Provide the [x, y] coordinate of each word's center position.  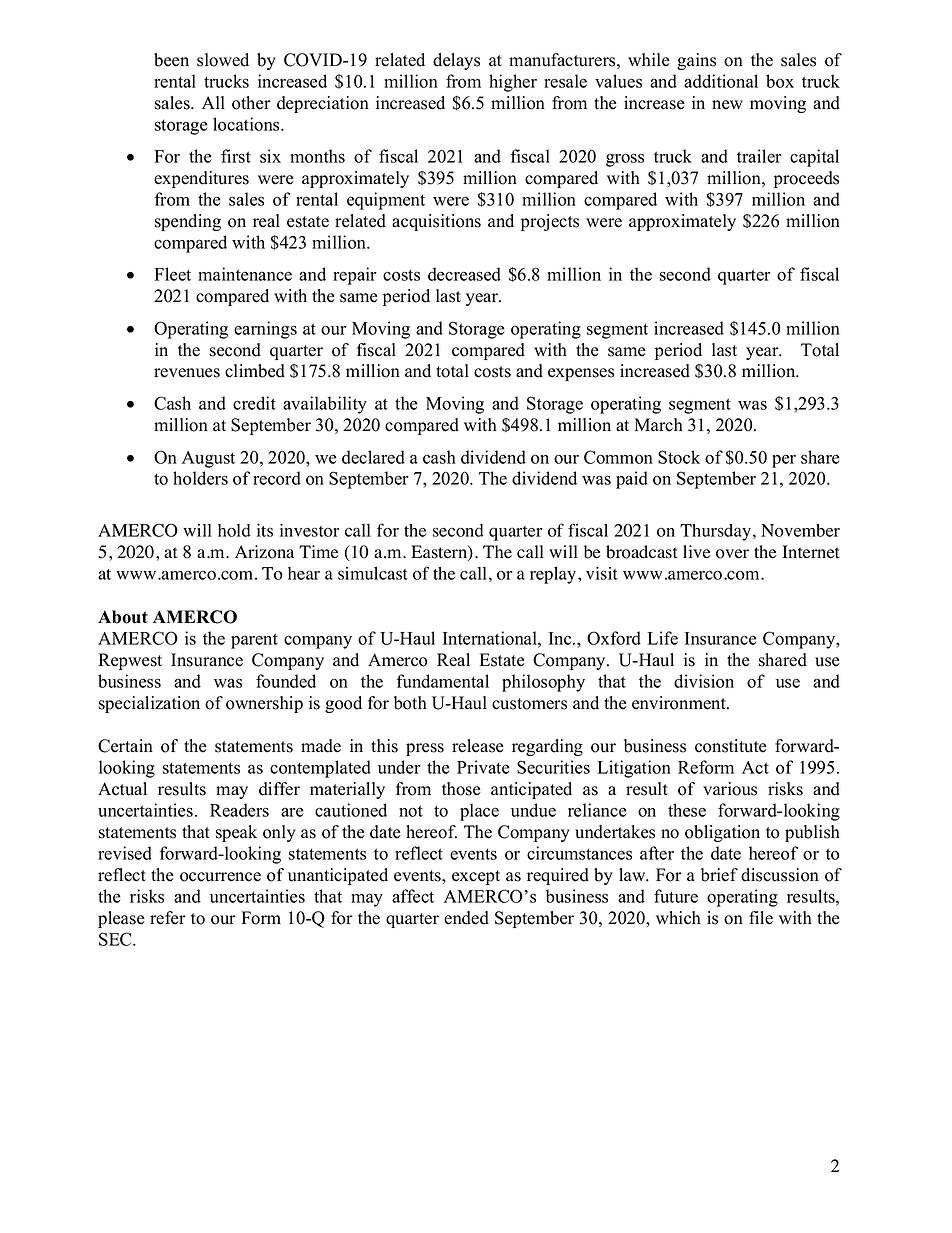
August [208, 459]
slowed [223, 60]
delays [456, 61]
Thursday [715, 532]
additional [721, 81]
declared [373, 457]
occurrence [220, 877]
